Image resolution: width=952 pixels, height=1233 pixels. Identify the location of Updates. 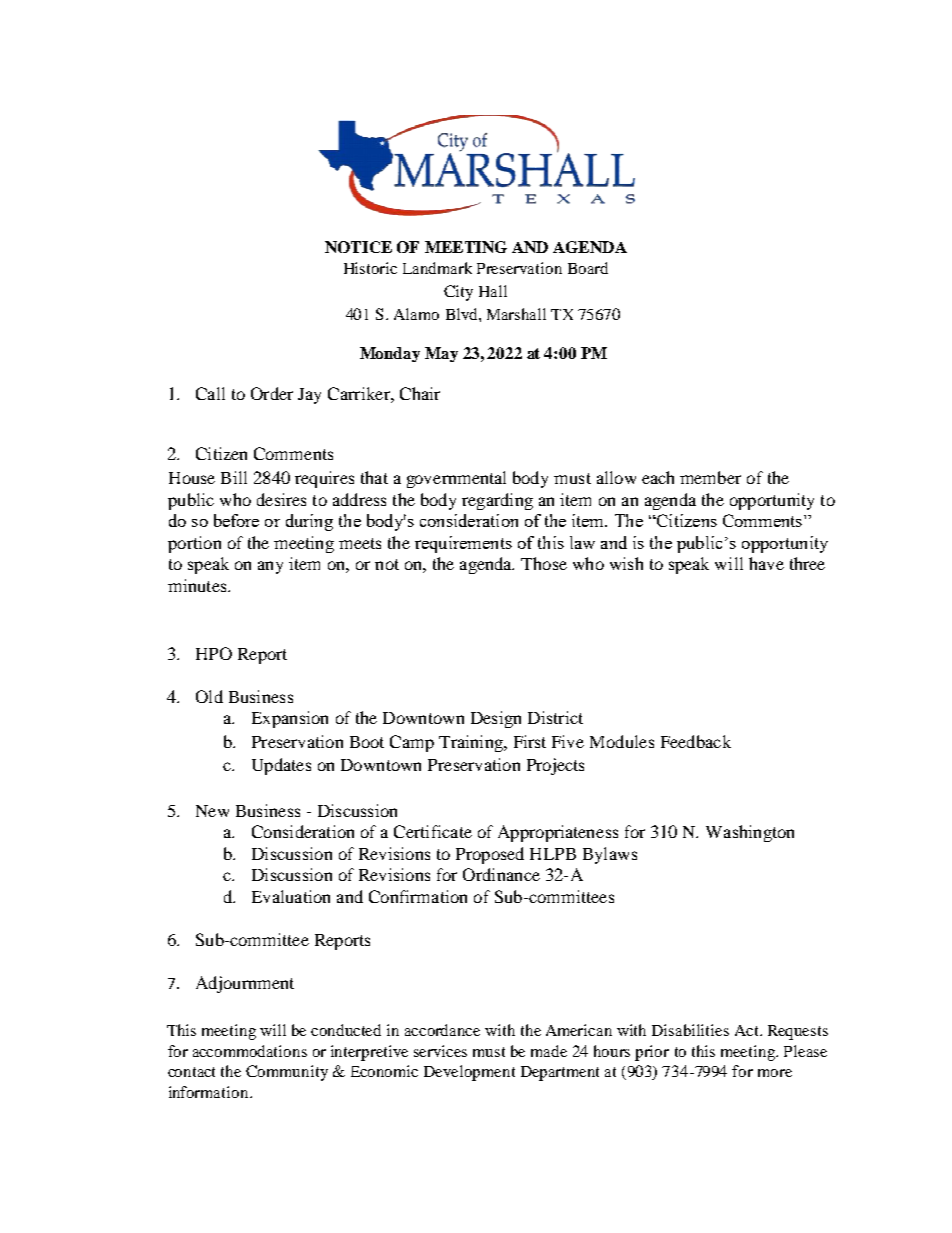
(281, 766).
